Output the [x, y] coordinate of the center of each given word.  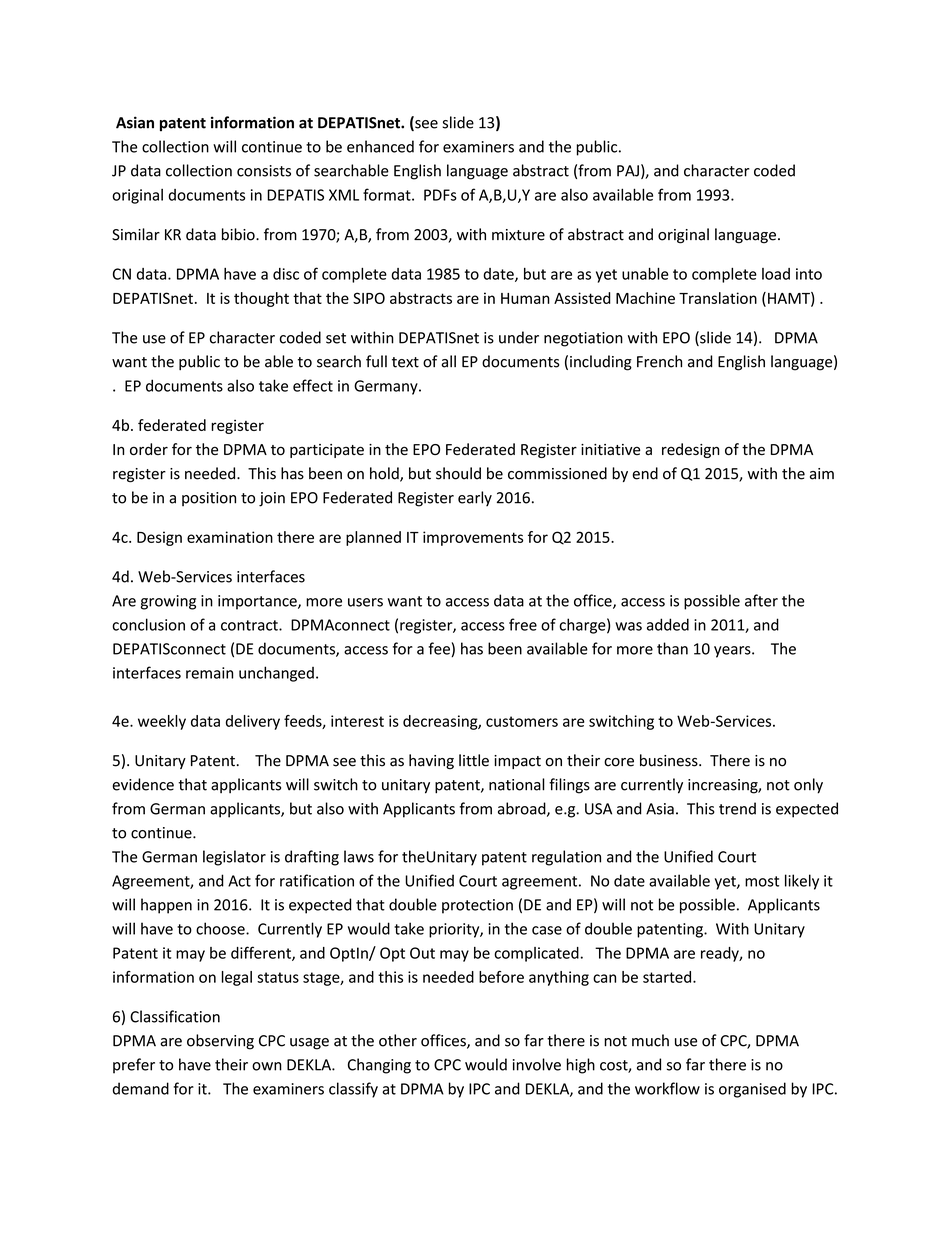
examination [230, 537]
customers [522, 721]
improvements [473, 538]
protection [477, 906]
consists [264, 171]
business [670, 760]
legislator [234, 858]
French [659, 361]
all [449, 361]
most [762, 881]
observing [220, 1042]
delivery [253, 722]
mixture [518, 235]
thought [261, 299]
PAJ [628, 171]
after [761, 600]
